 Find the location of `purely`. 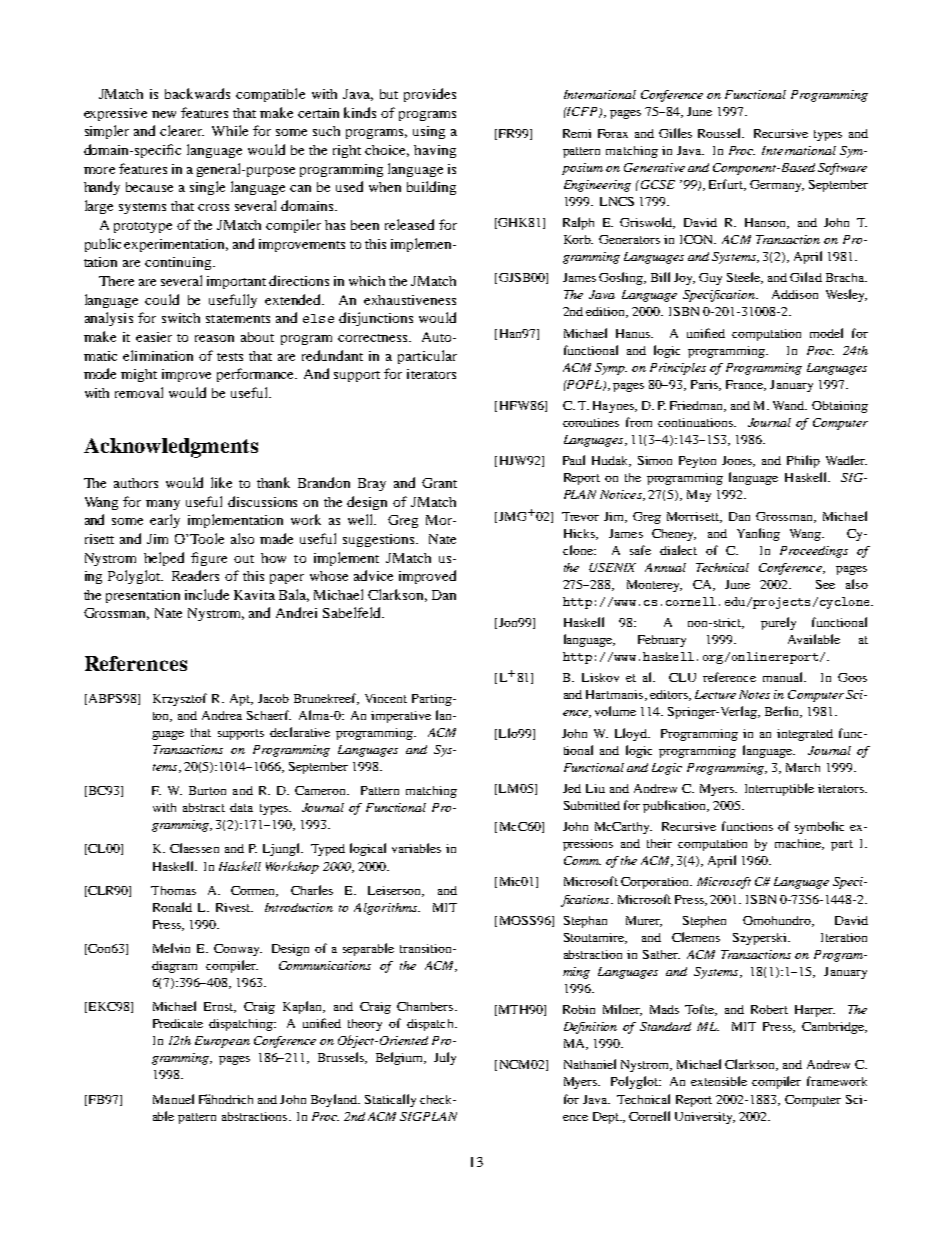

purely is located at coordinates (778, 623).
